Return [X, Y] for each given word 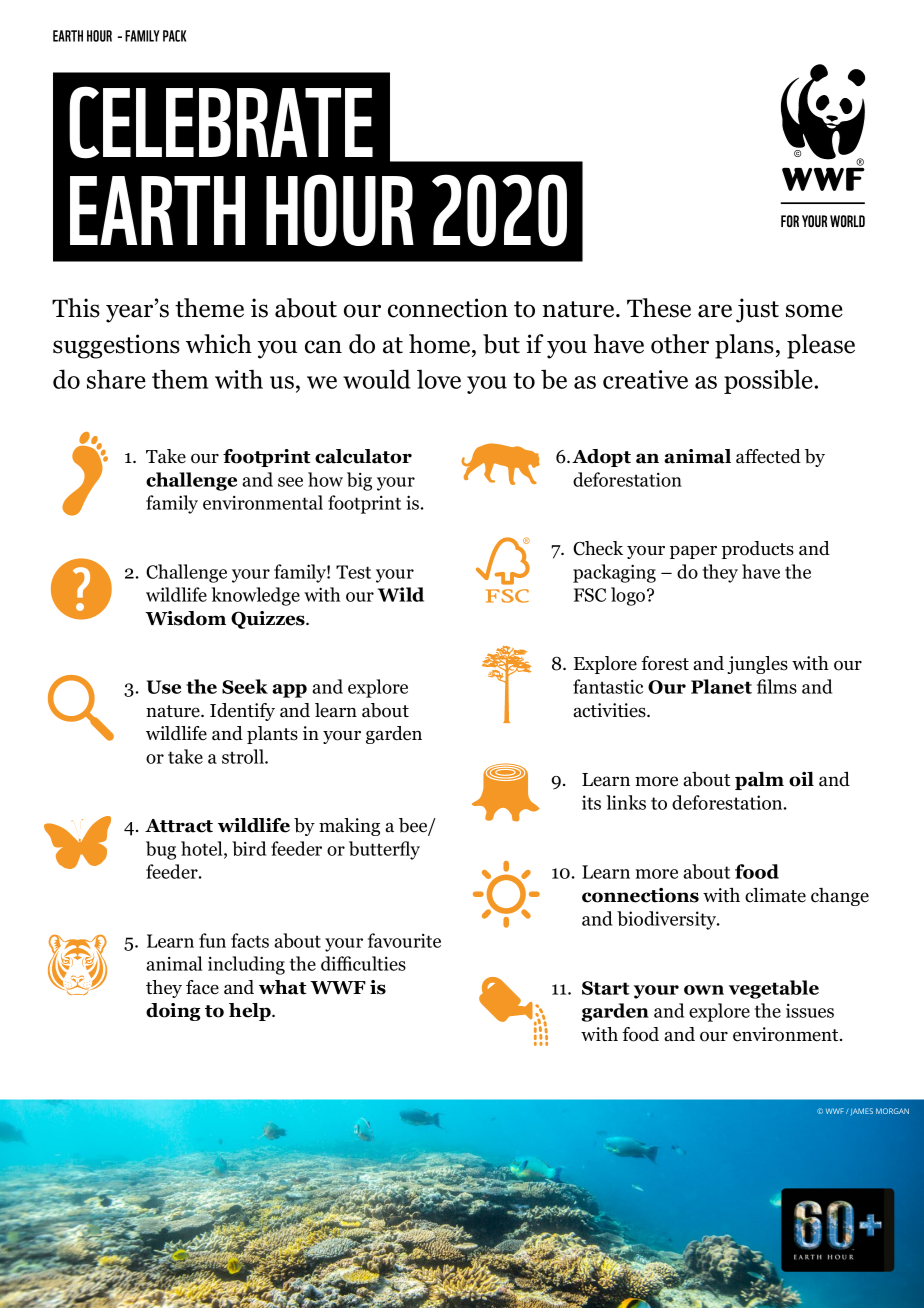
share [116, 379]
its [591, 802]
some [814, 311]
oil [801, 779]
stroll [244, 756]
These [659, 308]
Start [605, 988]
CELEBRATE [221, 122]
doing [173, 1012]
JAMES [861, 1112]
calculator [363, 456]
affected [768, 456]
